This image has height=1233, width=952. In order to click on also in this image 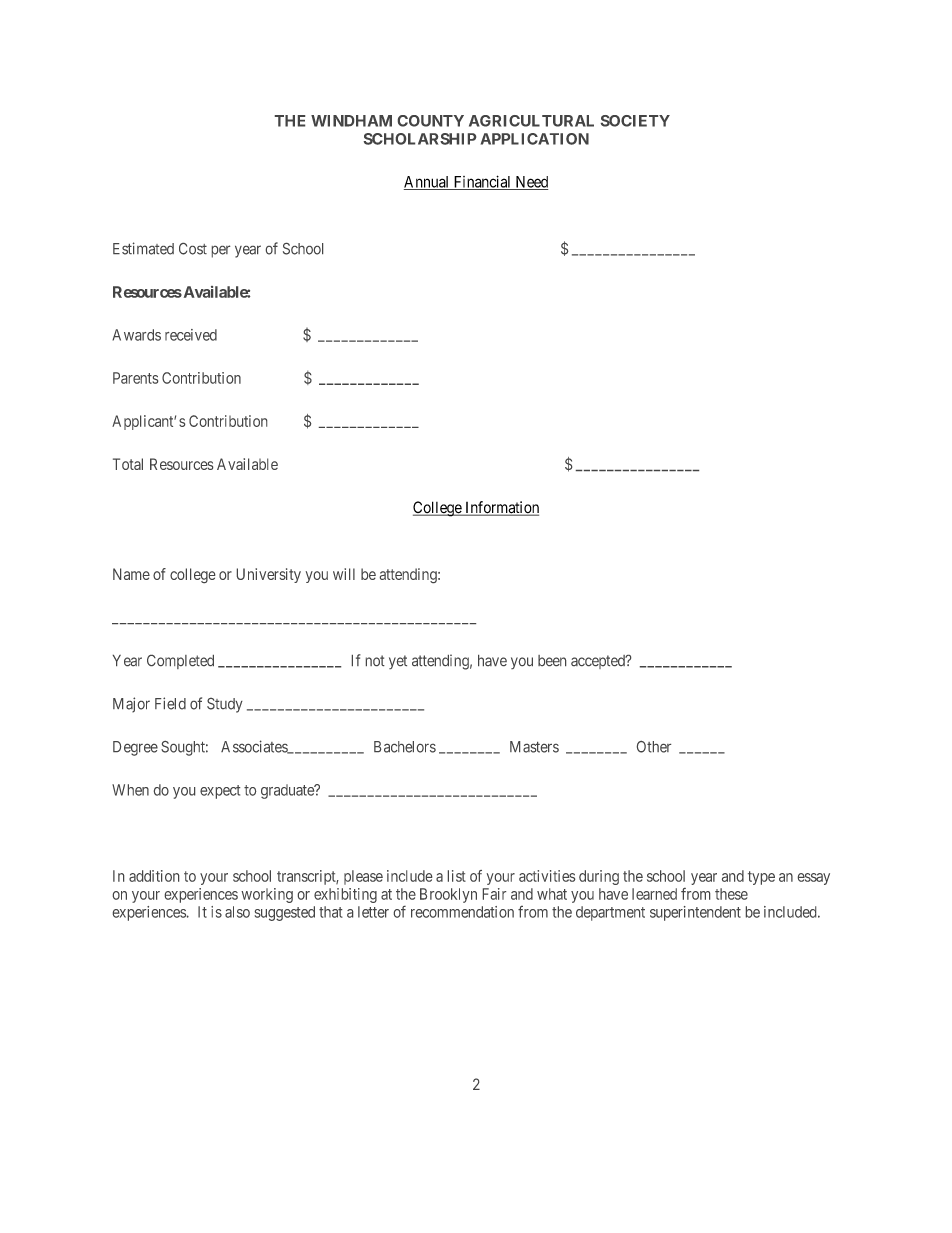, I will do `click(237, 912)`.
